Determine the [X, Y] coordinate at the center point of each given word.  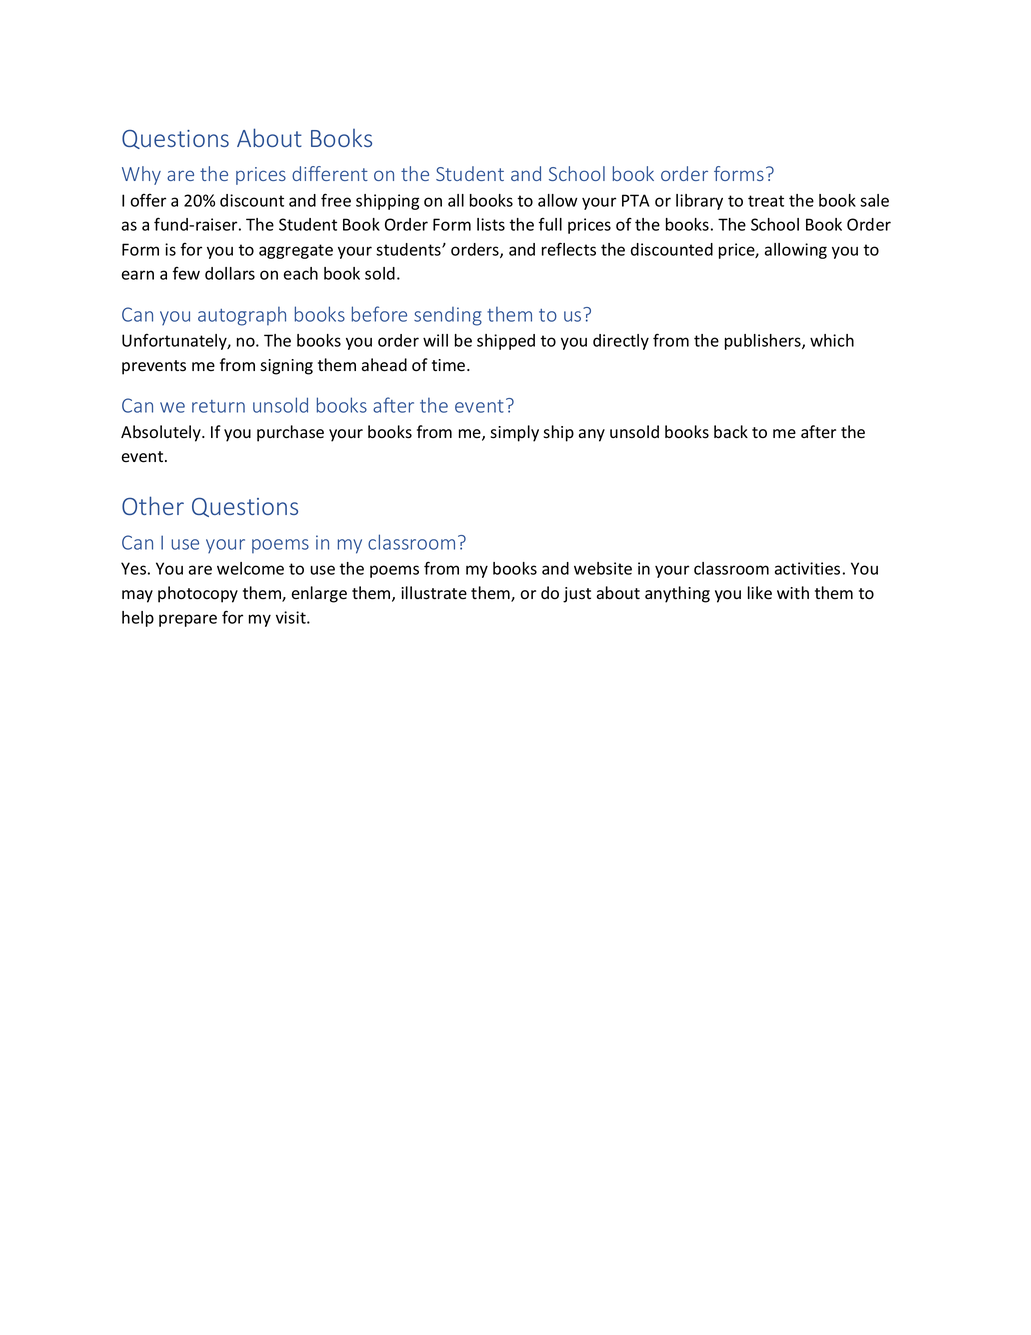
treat [766, 201]
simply [514, 433]
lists [491, 224]
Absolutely [162, 433]
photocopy [198, 594]
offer [148, 200]
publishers [764, 342]
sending [448, 316]
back [731, 432]
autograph [242, 316]
